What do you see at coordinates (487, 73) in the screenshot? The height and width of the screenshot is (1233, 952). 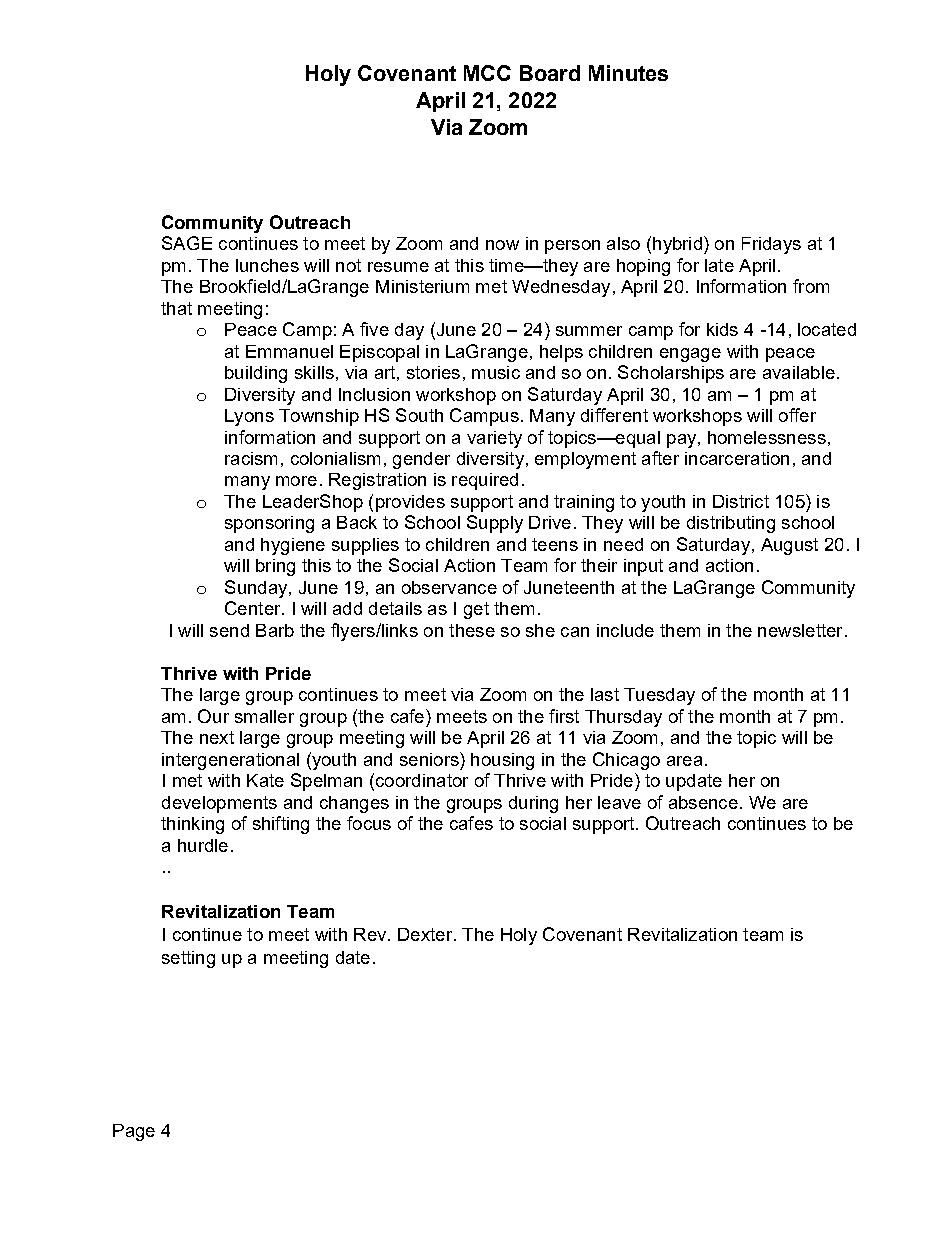 I see `MCC` at bounding box center [487, 73].
